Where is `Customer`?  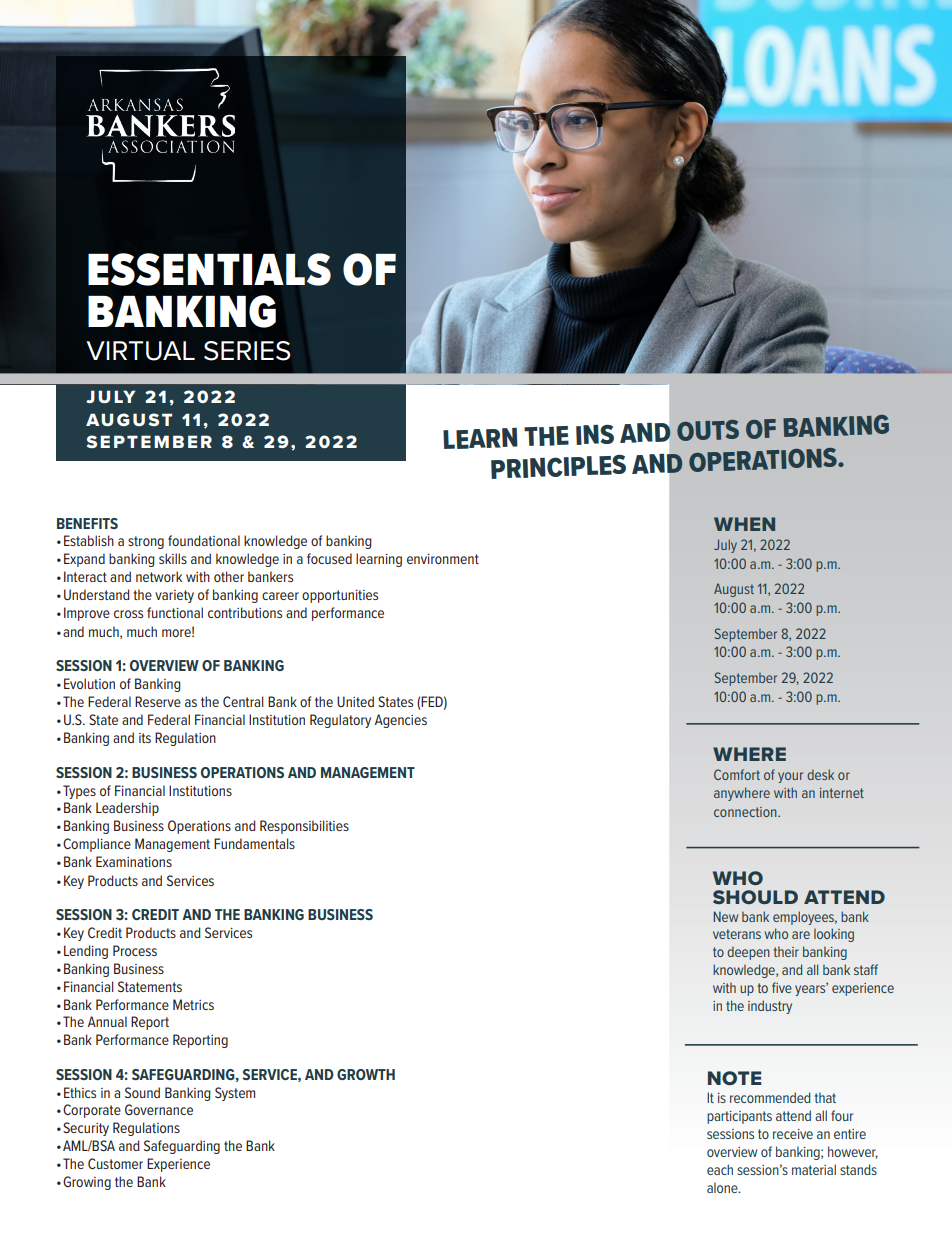 Customer is located at coordinates (115, 1163).
